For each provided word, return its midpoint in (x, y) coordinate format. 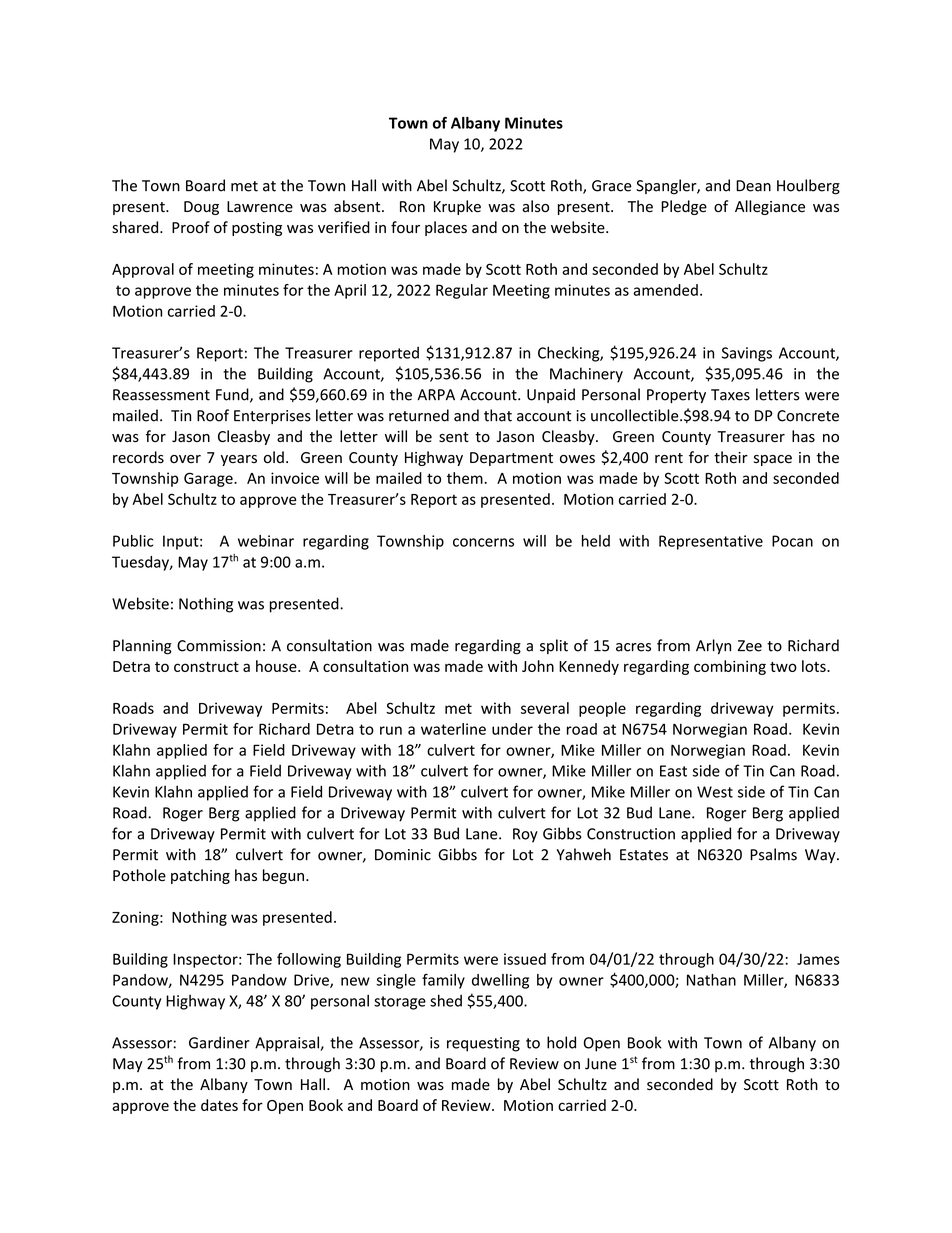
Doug (201, 208)
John (538, 666)
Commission (219, 646)
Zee (750, 646)
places (446, 228)
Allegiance (770, 207)
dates (219, 1105)
